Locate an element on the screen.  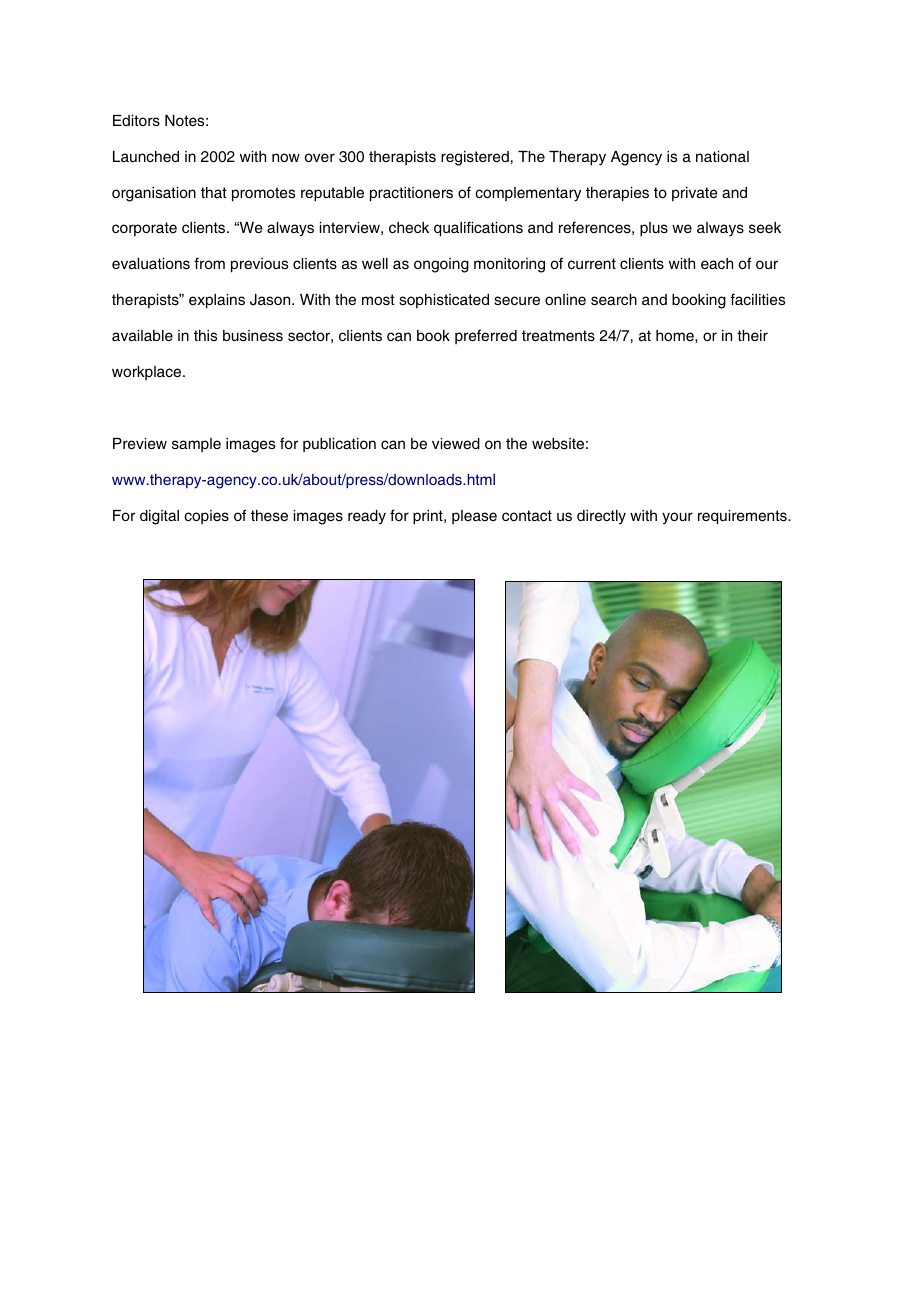
this is located at coordinates (205, 335).
